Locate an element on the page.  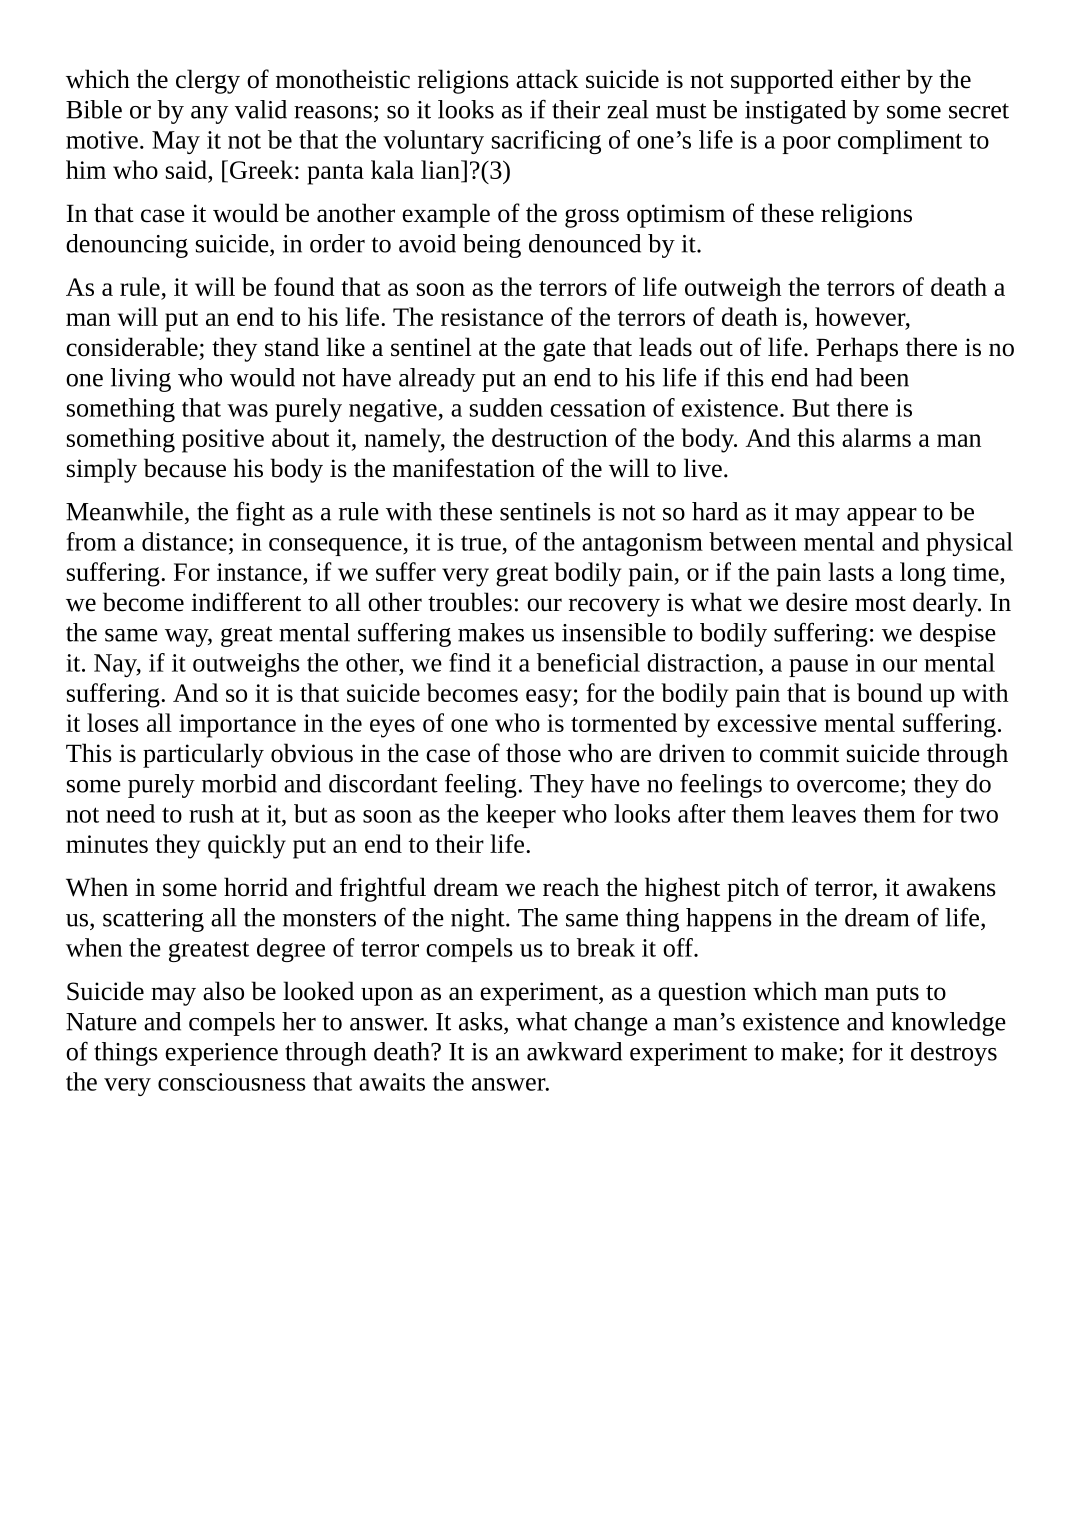
alarms is located at coordinates (876, 437).
